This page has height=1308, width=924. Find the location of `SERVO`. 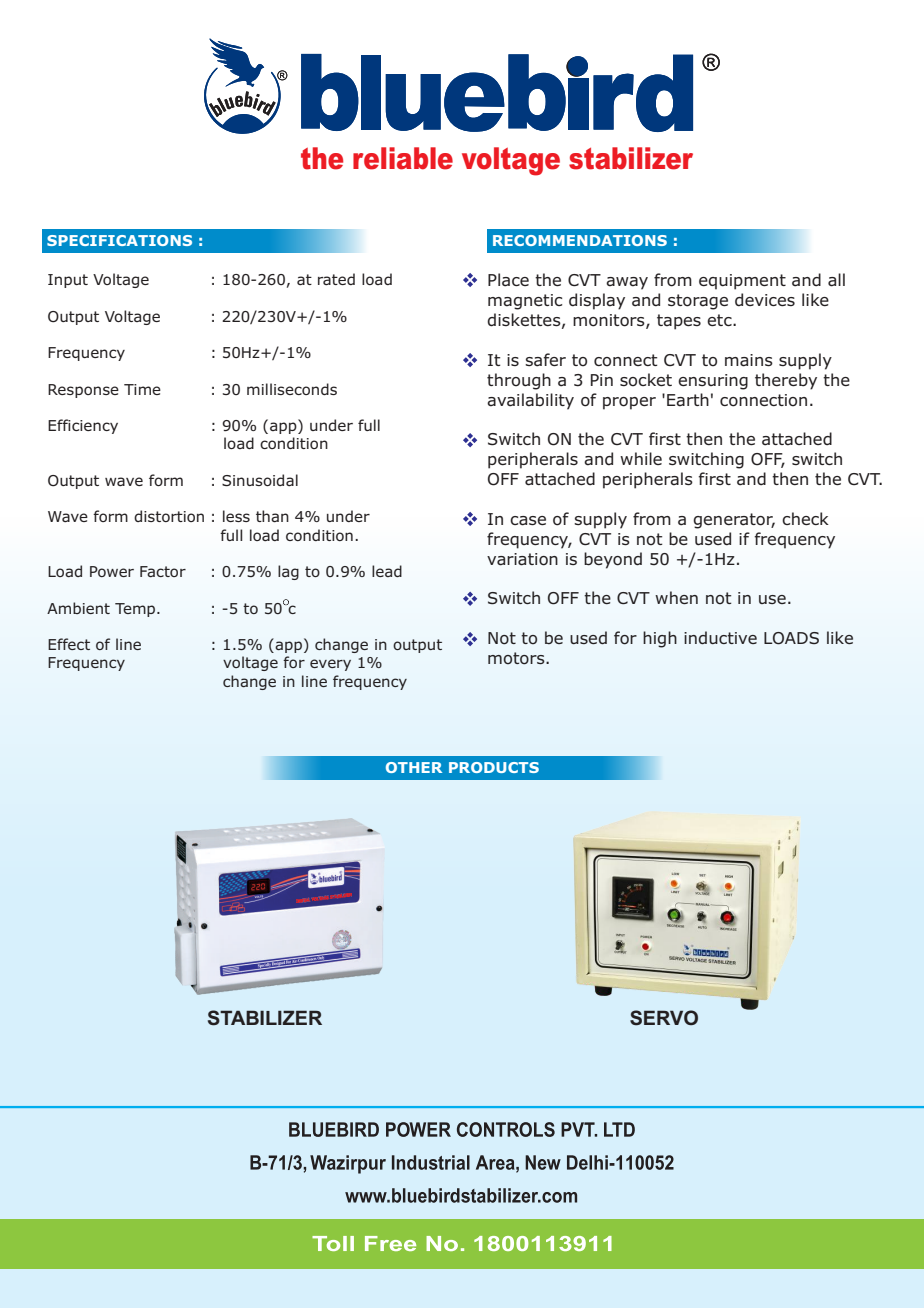

SERVO is located at coordinates (664, 1018).
